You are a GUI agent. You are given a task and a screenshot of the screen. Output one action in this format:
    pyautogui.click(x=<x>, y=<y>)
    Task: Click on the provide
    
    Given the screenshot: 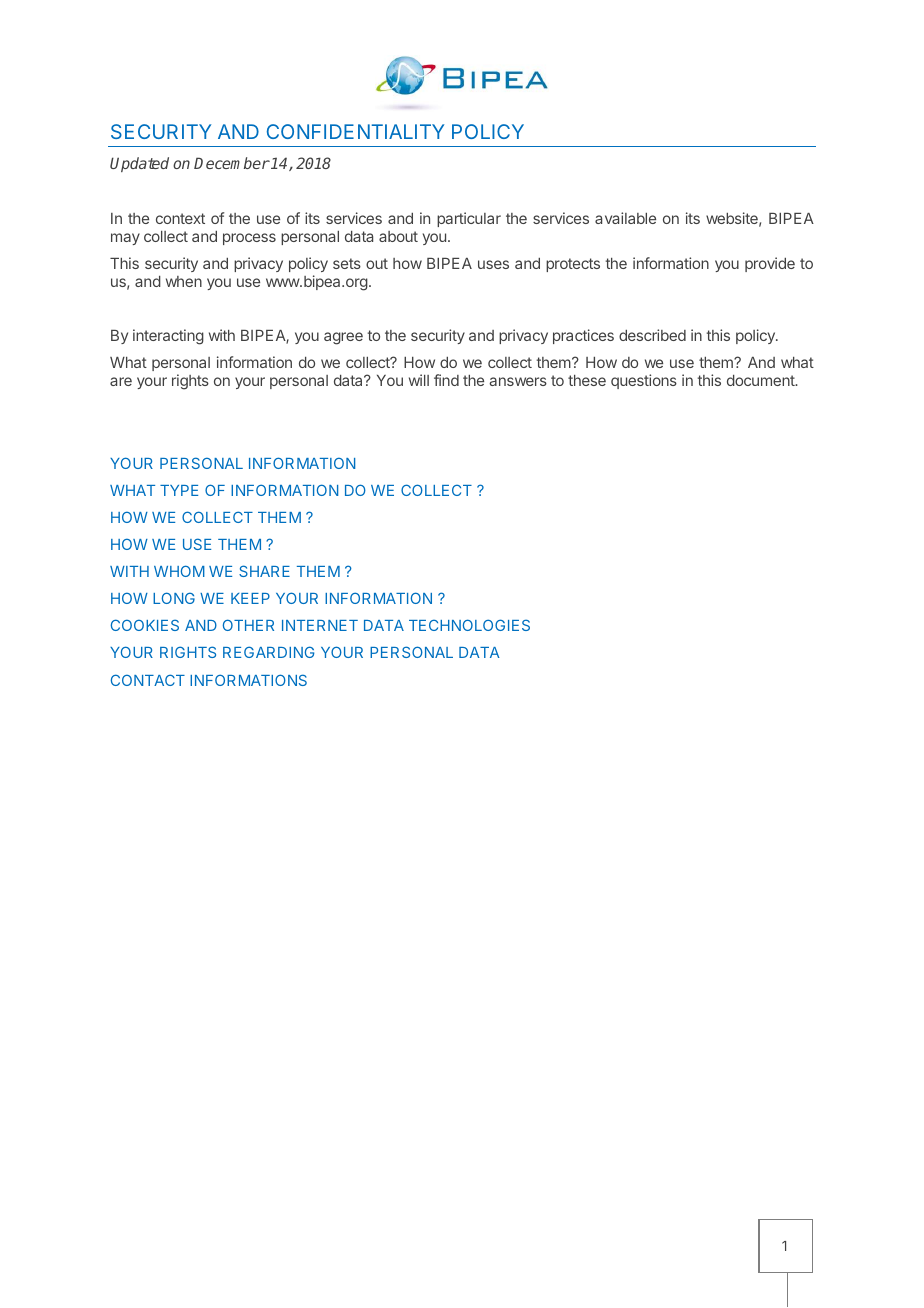 What is the action you would take?
    pyautogui.click(x=770, y=264)
